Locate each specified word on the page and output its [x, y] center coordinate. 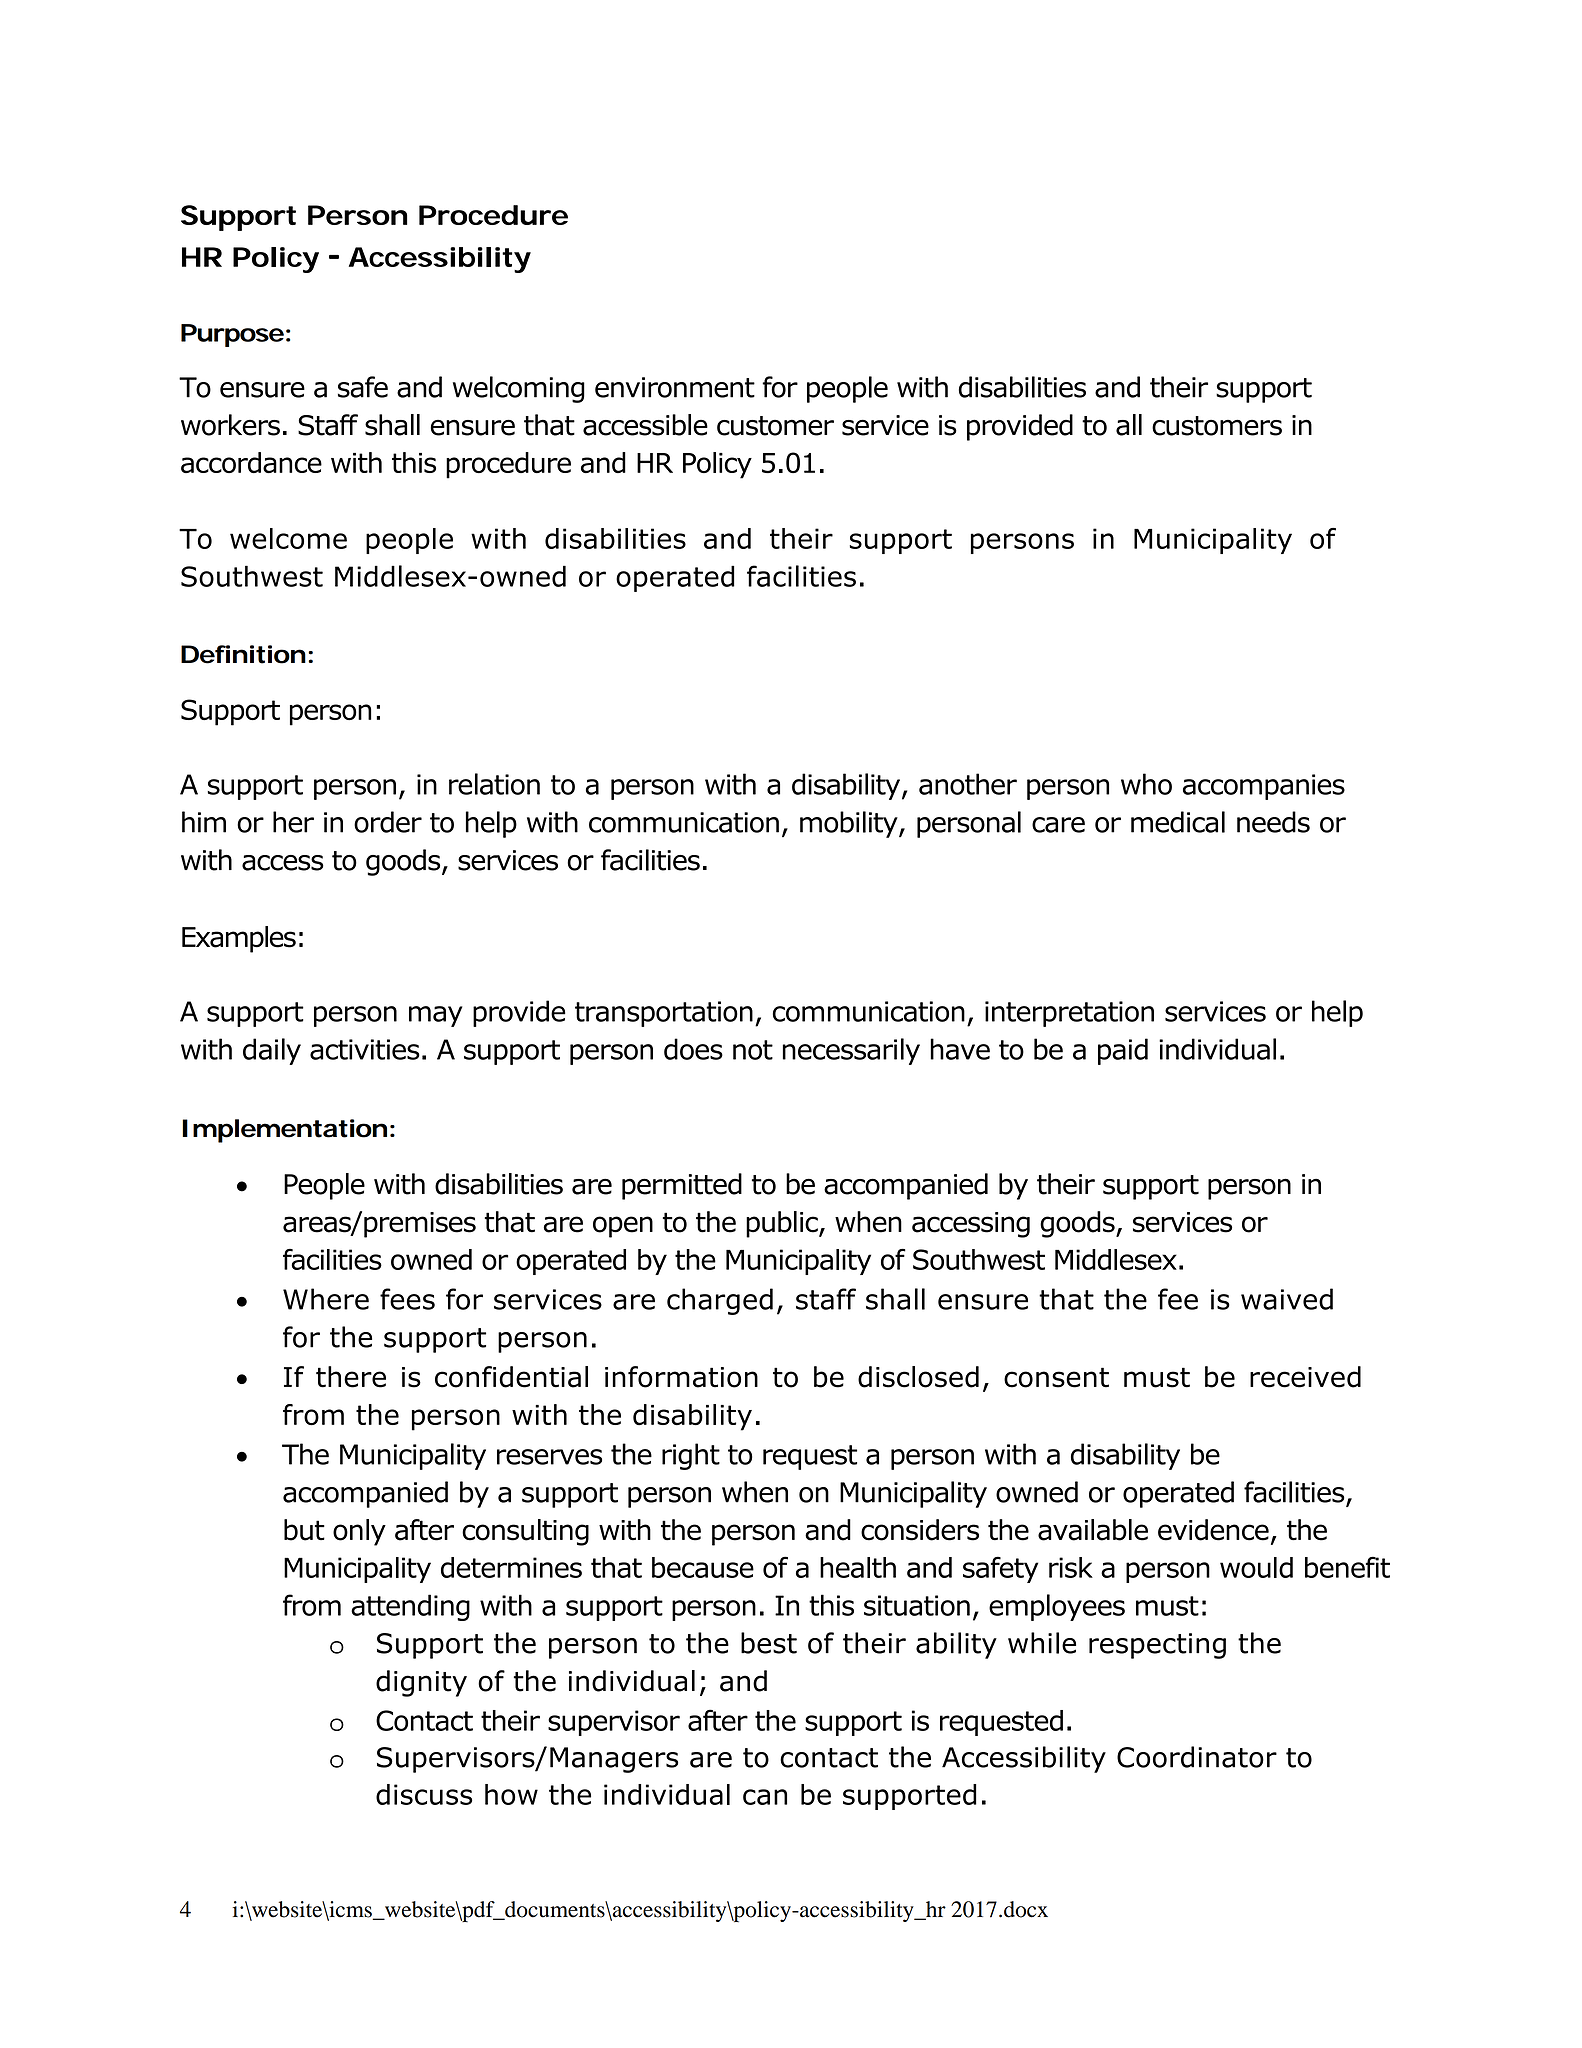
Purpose [232, 335]
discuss [424, 1794]
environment [675, 387]
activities [365, 1049]
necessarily [851, 1051]
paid [1123, 1051]
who [1146, 784]
